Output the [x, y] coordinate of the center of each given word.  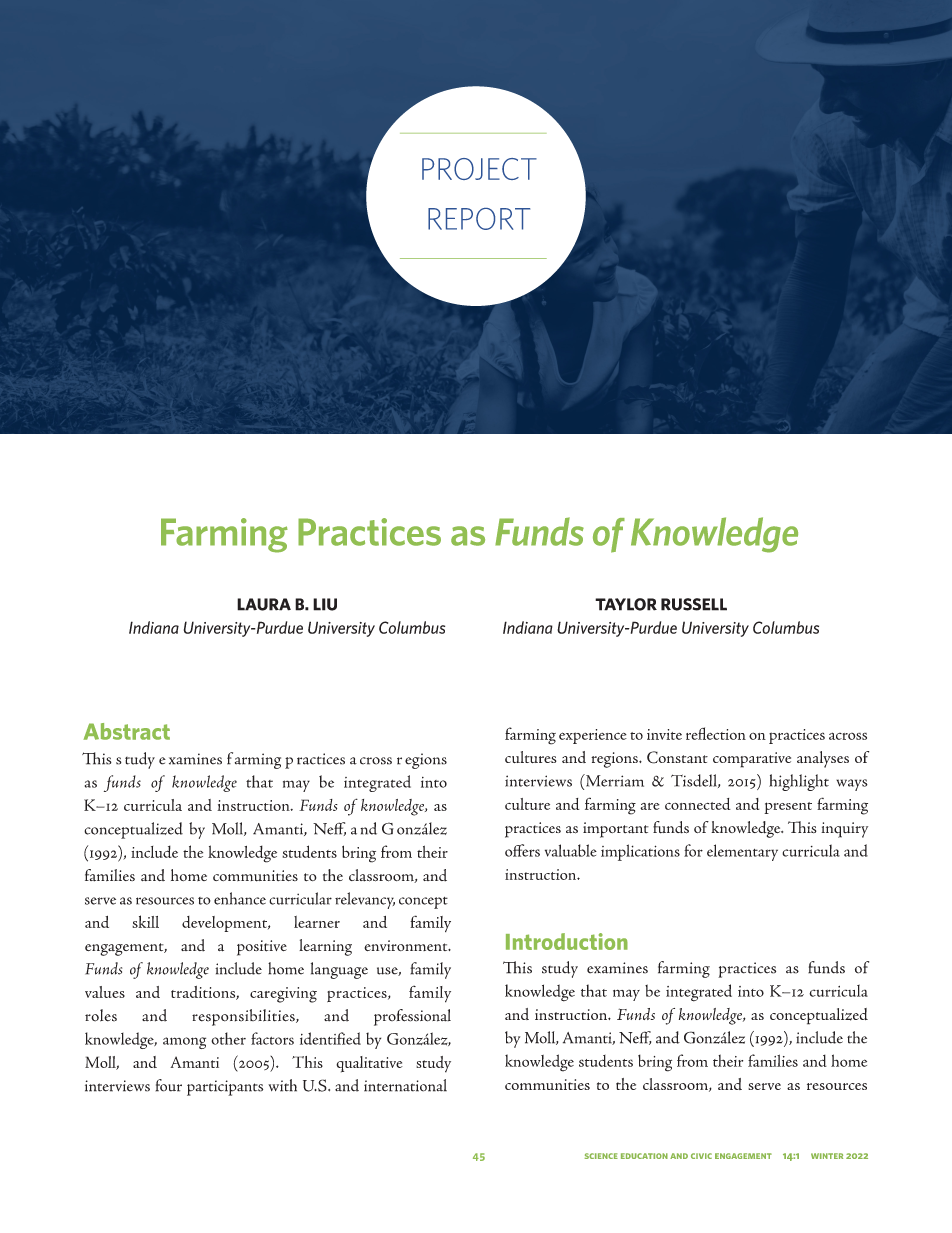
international [405, 1085]
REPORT [479, 219]
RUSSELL [694, 604]
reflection [716, 733]
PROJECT [479, 169]
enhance [240, 898]
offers [522, 850]
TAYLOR [626, 604]
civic [701, 1156]
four [169, 1085]
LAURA [264, 604]
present [788, 808]
